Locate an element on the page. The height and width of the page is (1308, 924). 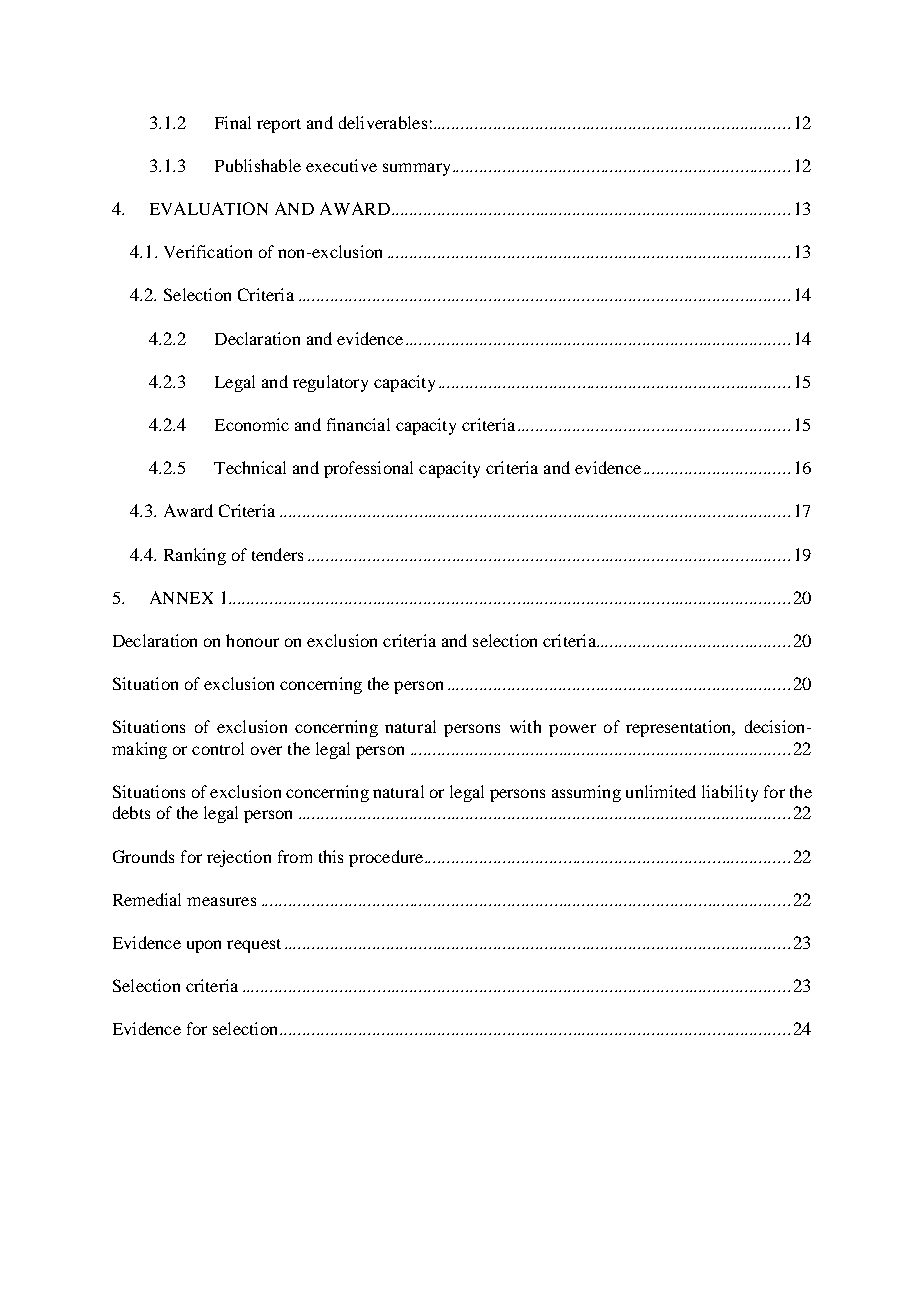
Ranking is located at coordinates (195, 556).
